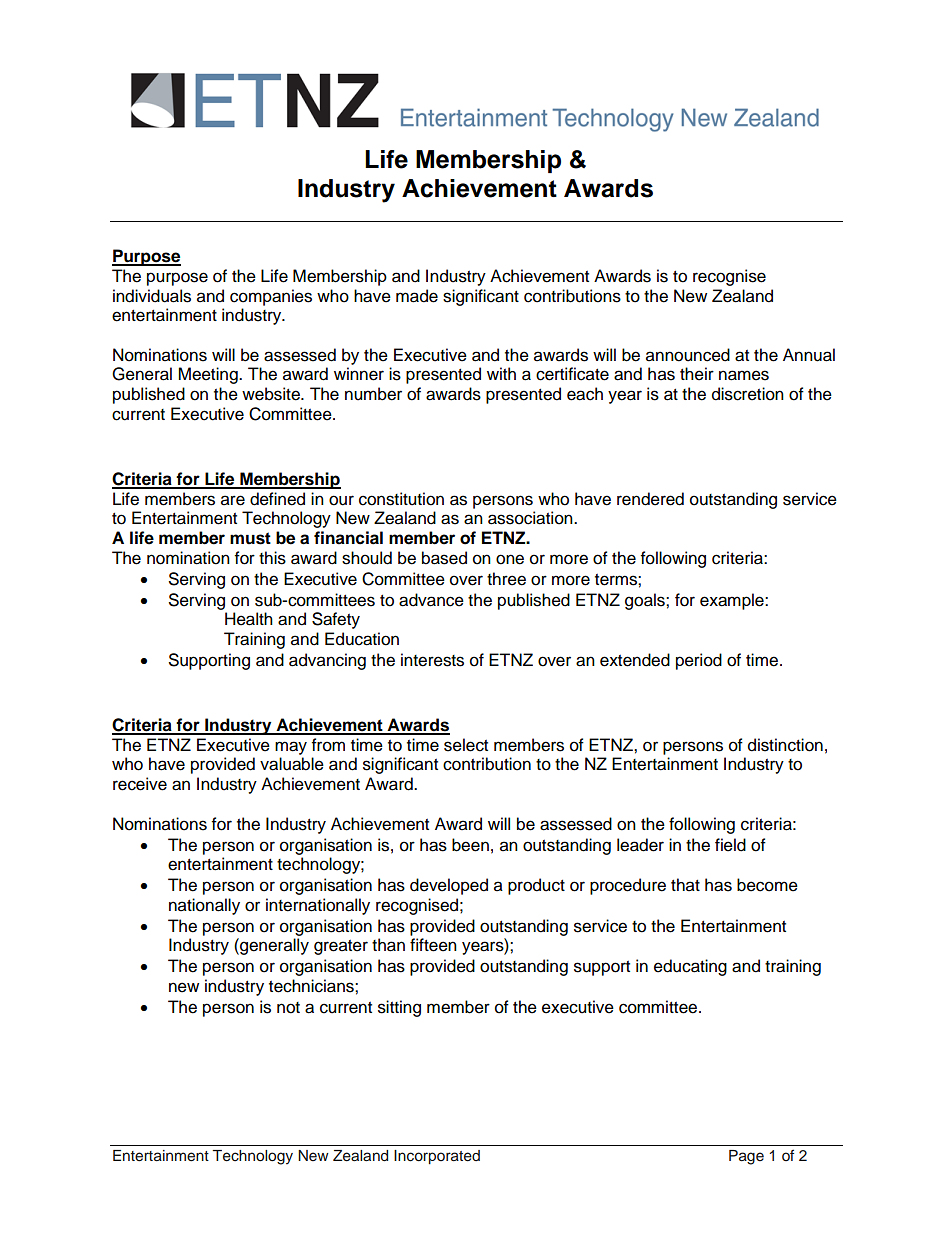 The image size is (952, 1233). What do you see at coordinates (291, 748) in the screenshot?
I see `may` at bounding box center [291, 748].
